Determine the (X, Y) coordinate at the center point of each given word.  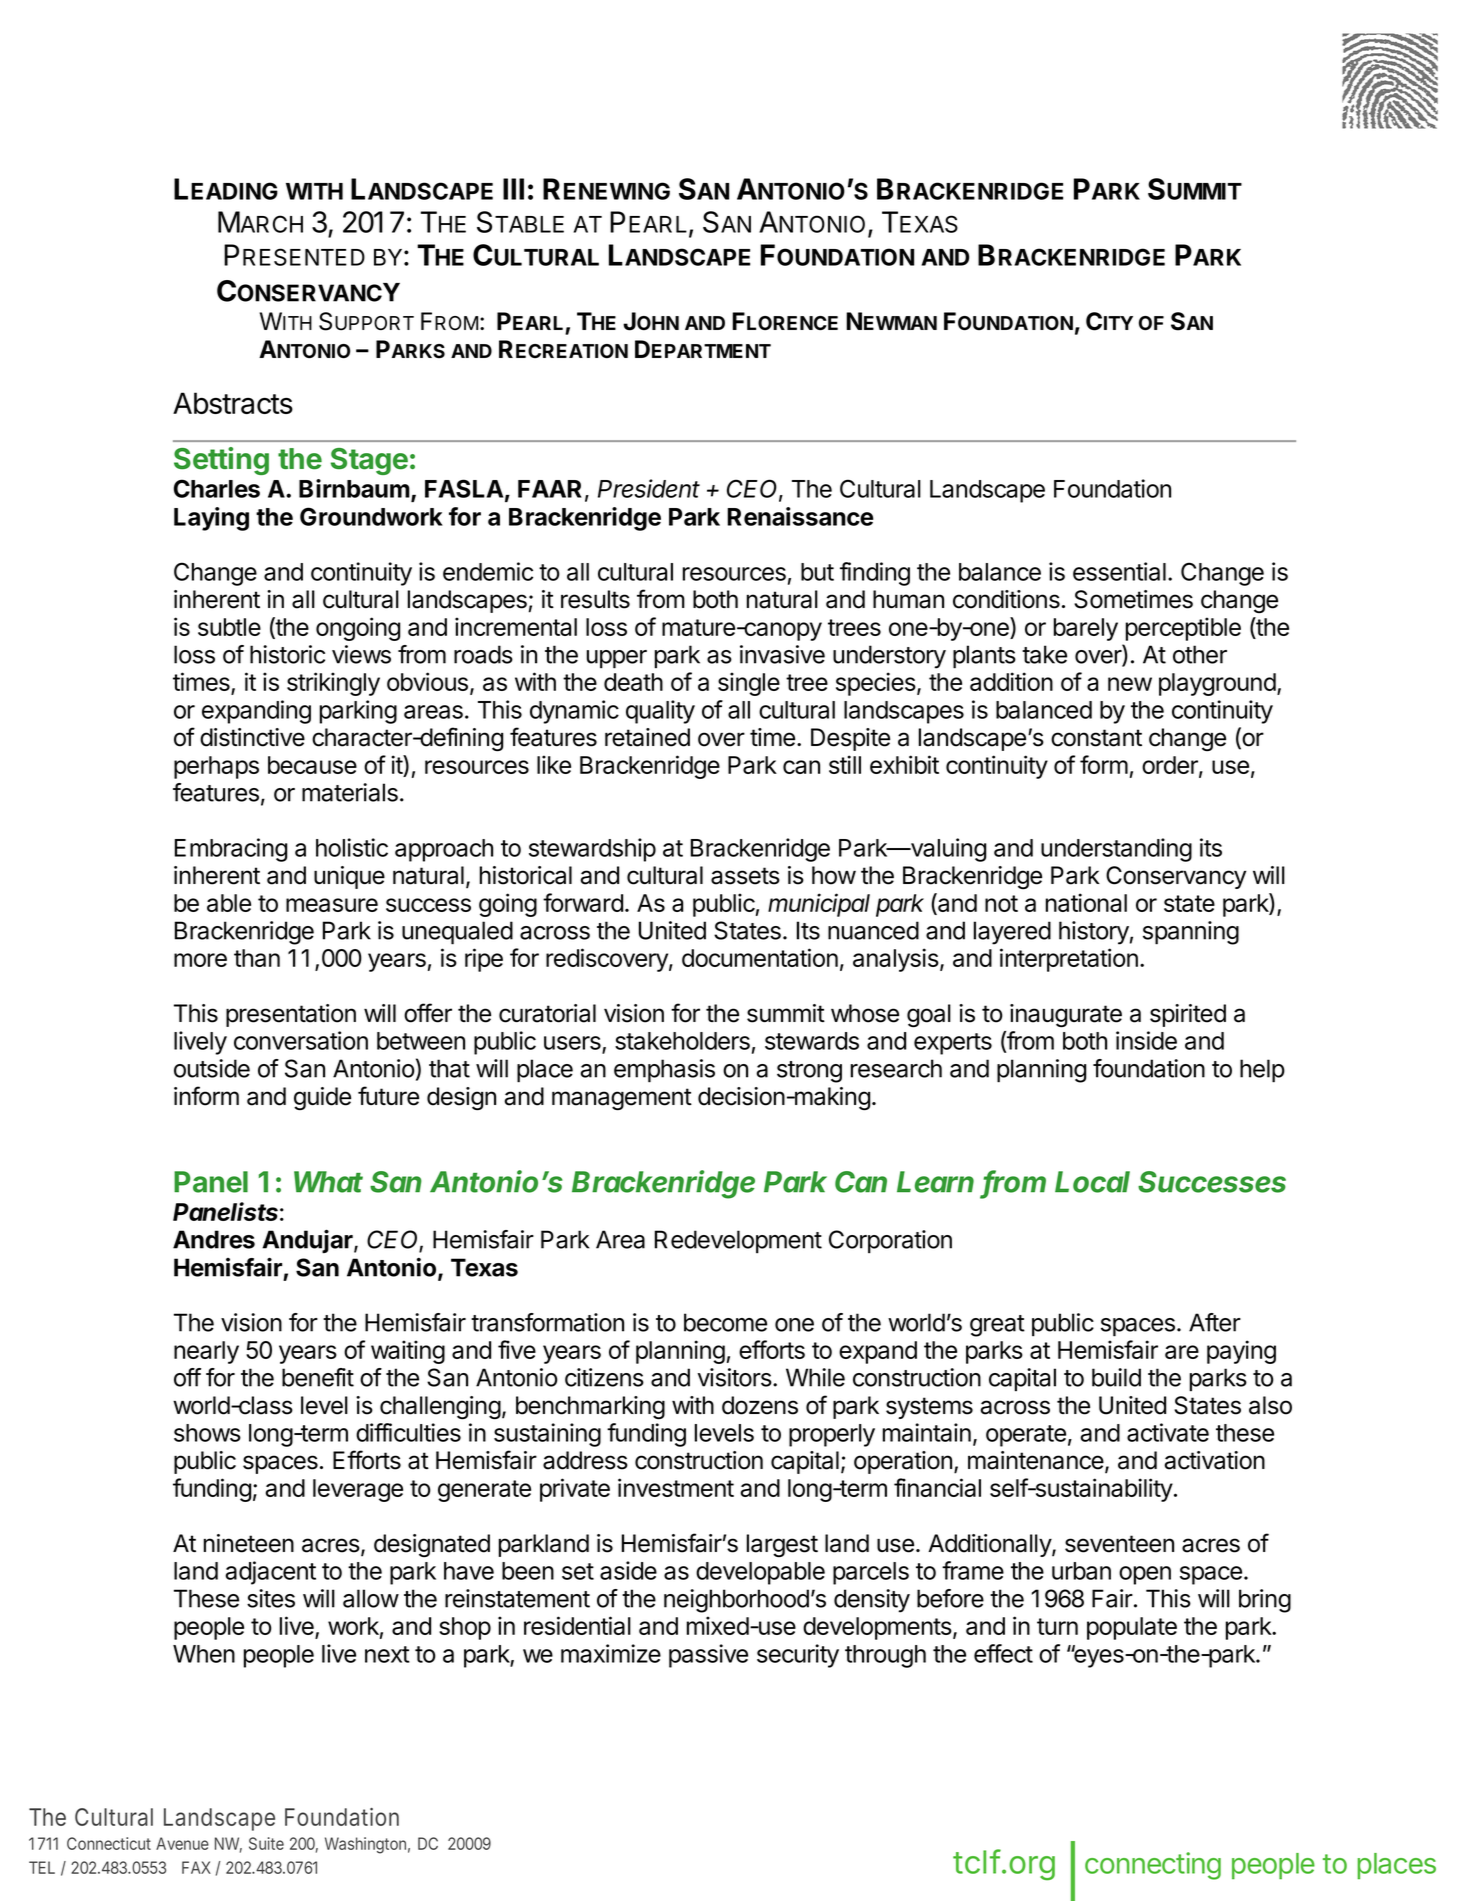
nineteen (249, 1543)
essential (1119, 571)
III (513, 189)
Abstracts (233, 403)
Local (1092, 1182)
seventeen (1119, 1544)
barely (1086, 629)
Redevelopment (738, 1242)
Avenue (182, 1843)
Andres (214, 1239)
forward (583, 902)
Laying (211, 519)
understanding (1116, 850)
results (595, 599)
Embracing (231, 850)
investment (676, 1487)
